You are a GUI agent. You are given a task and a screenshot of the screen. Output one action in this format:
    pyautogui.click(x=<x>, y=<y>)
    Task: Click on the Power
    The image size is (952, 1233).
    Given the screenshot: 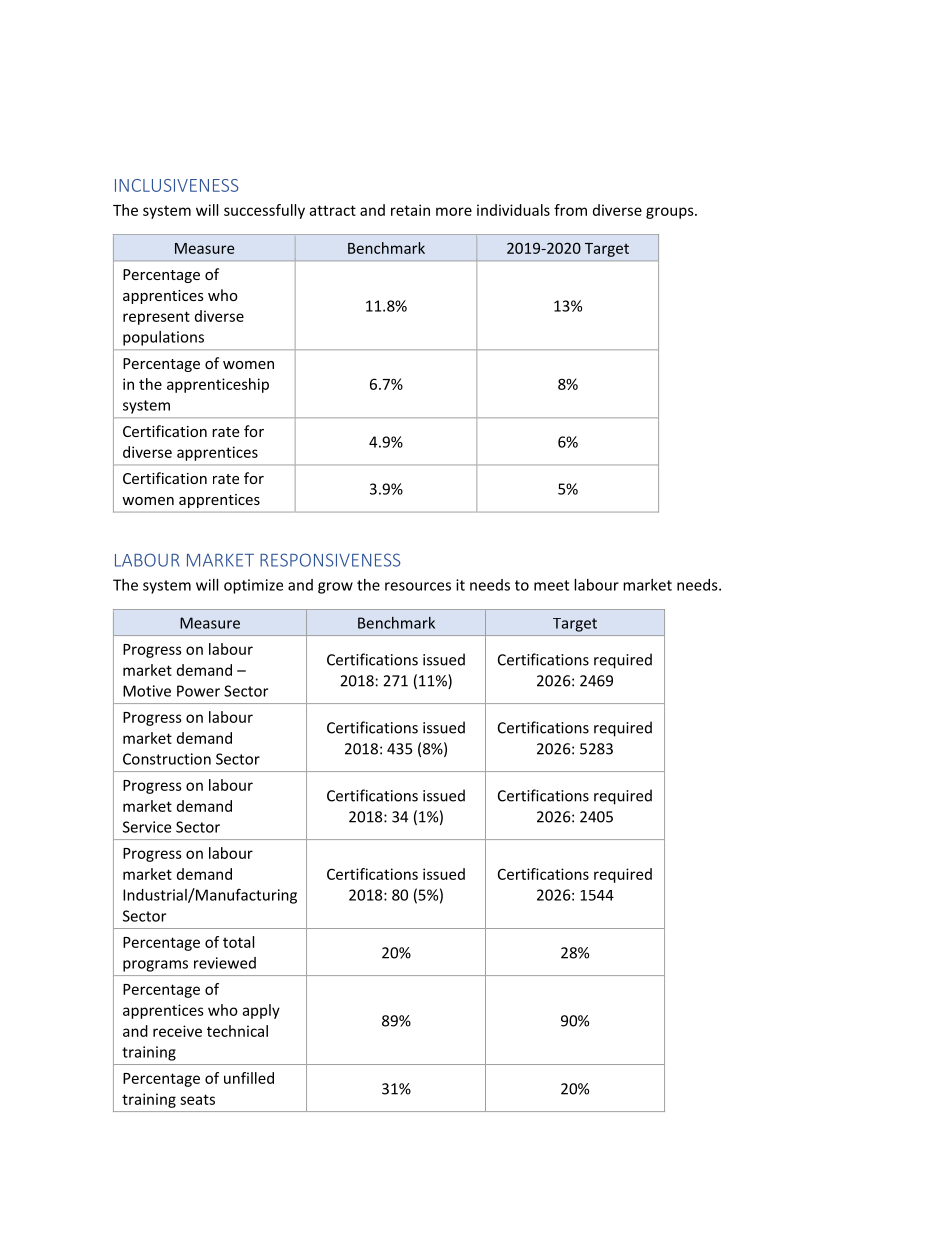 What is the action you would take?
    pyautogui.click(x=198, y=691)
